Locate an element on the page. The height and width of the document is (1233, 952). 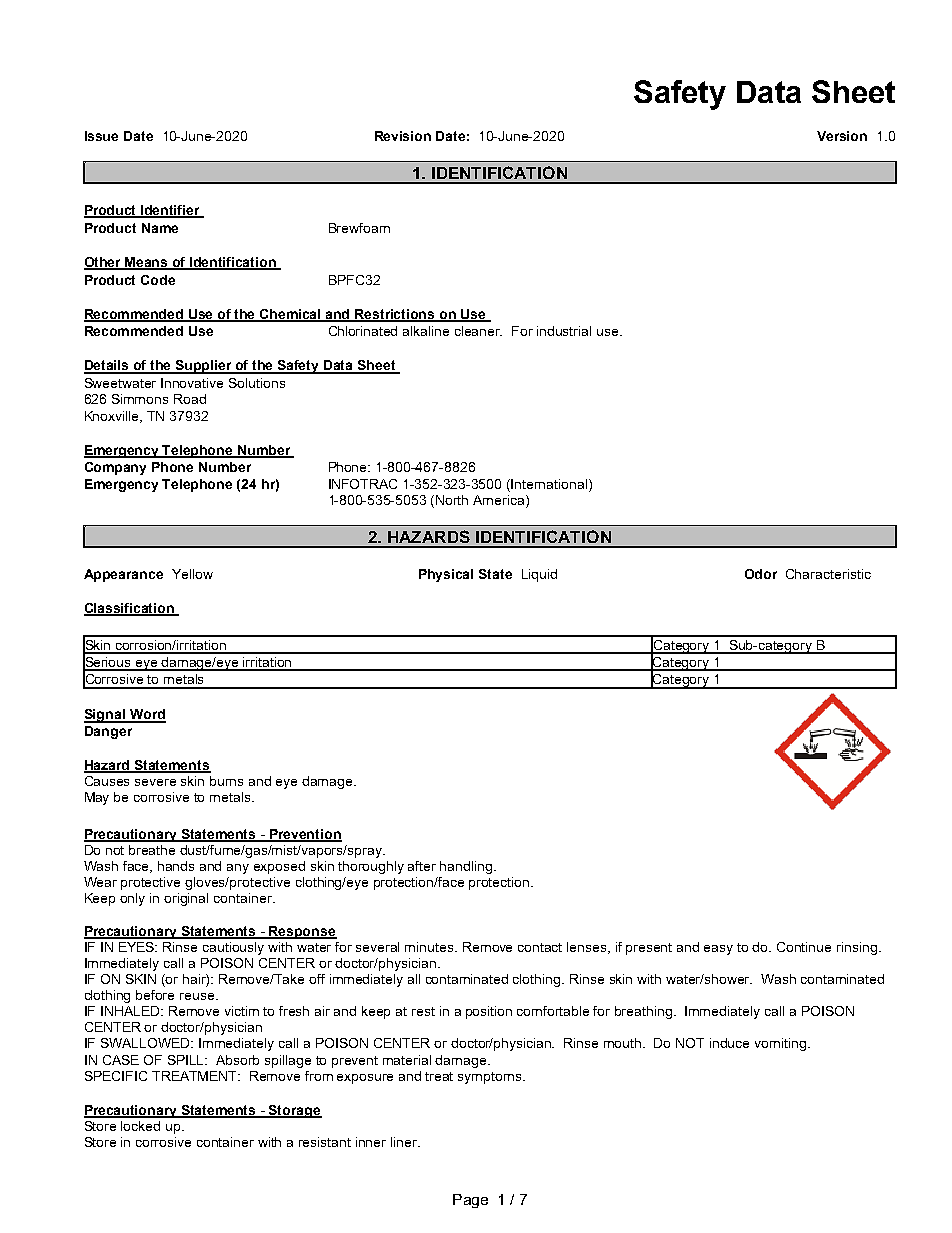
Revision is located at coordinates (403, 136).
